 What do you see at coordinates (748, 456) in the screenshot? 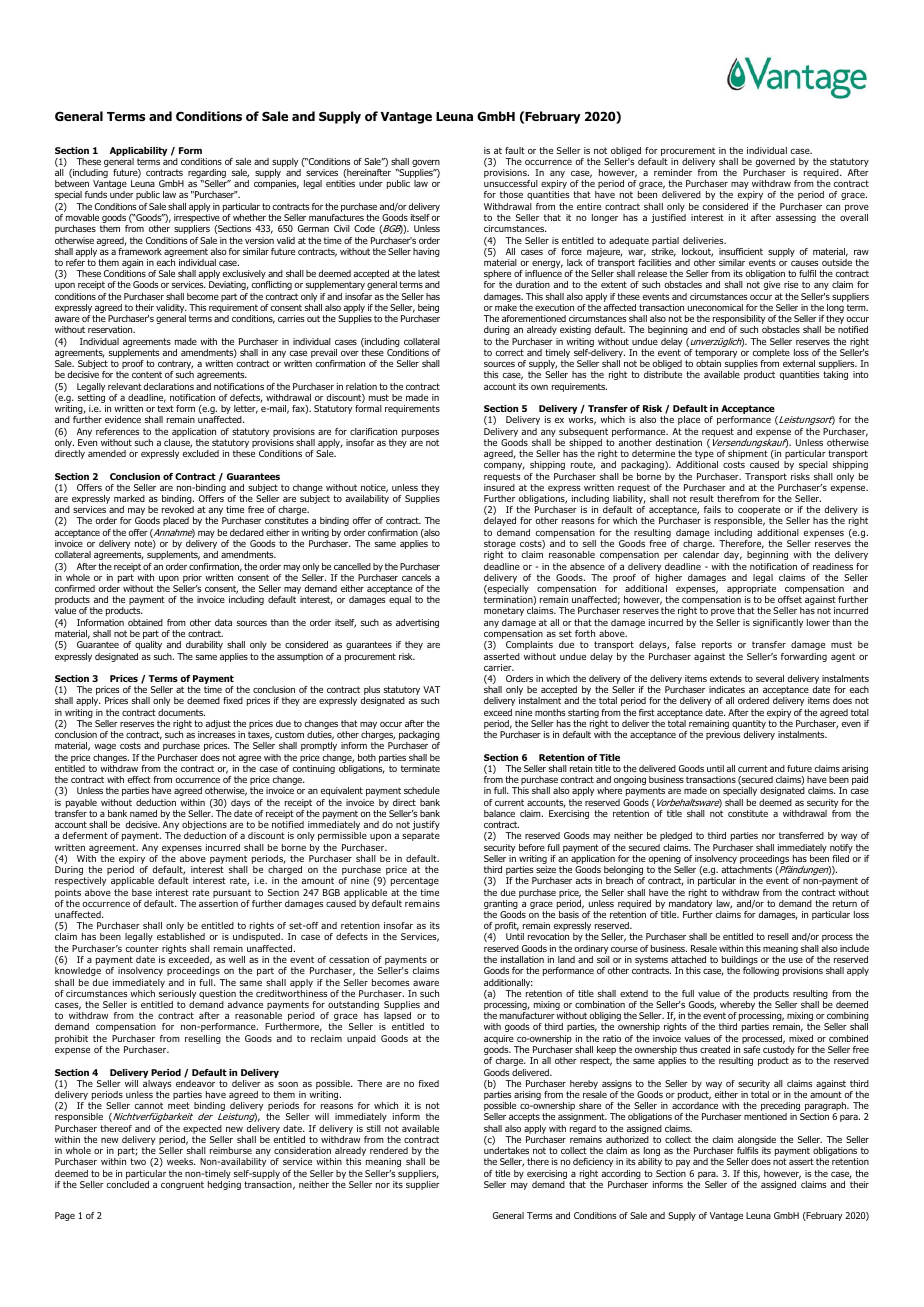
I see `shipment` at bounding box center [748, 456].
